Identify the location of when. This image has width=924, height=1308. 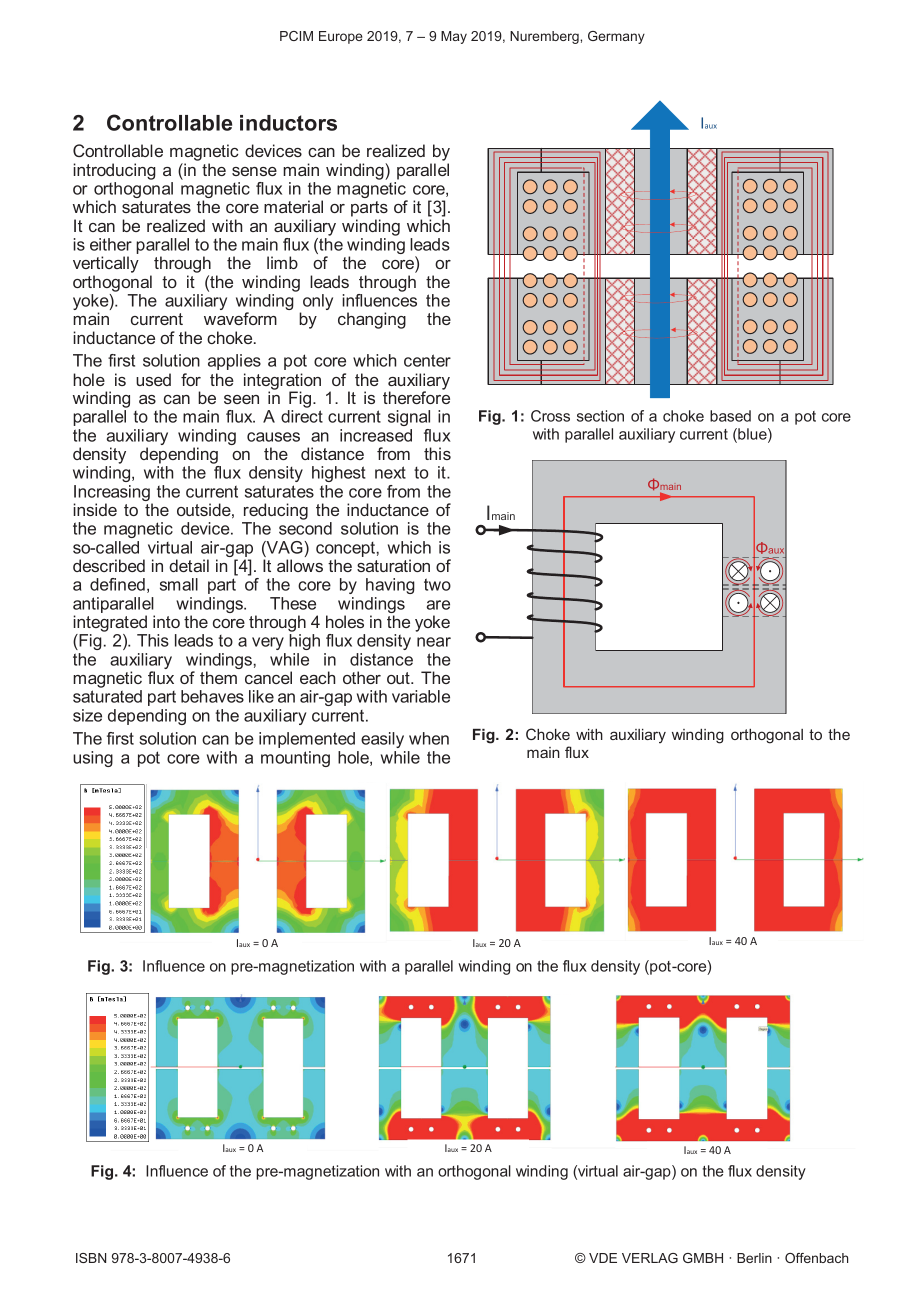
(429, 738).
